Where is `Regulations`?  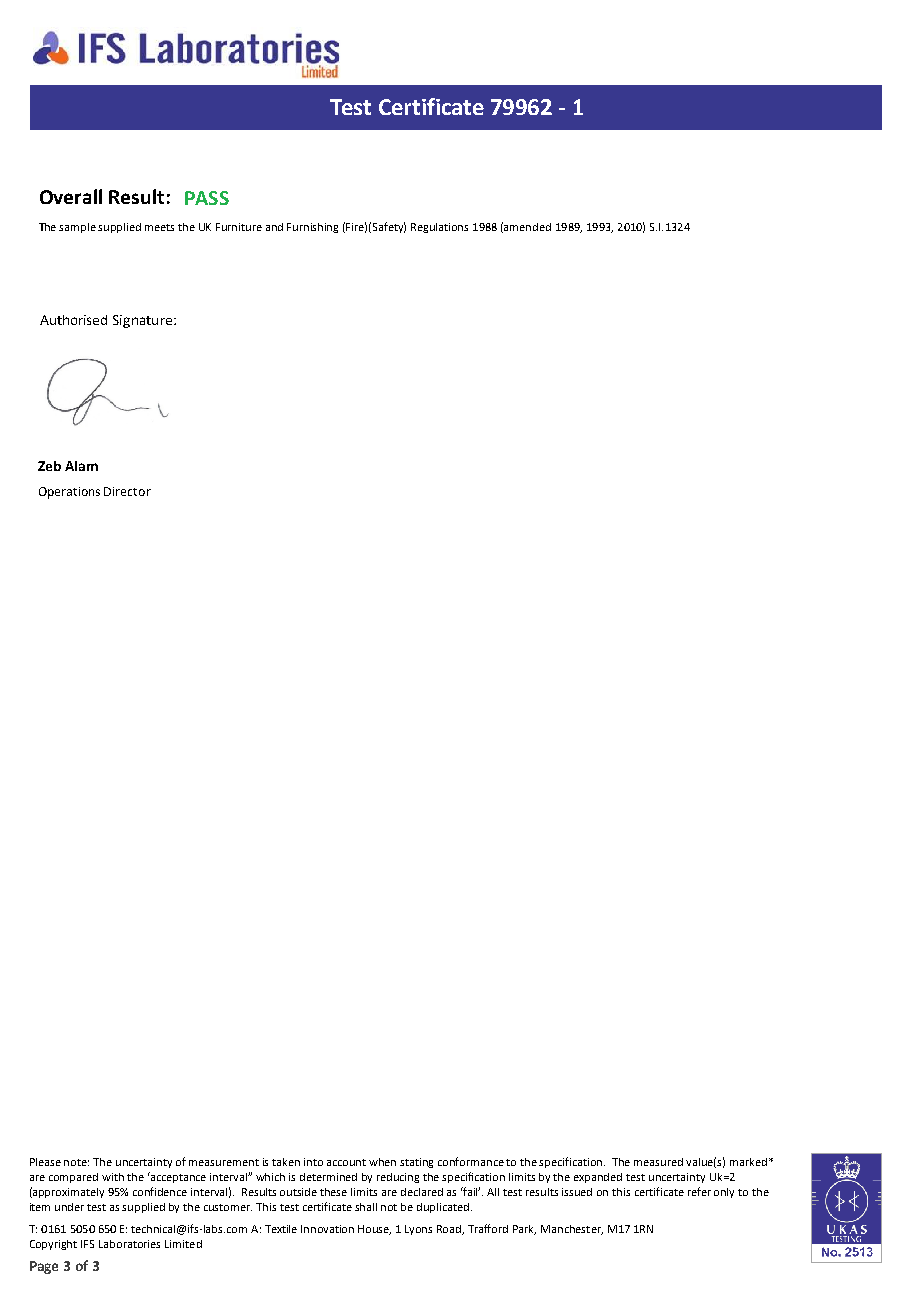
Regulations is located at coordinates (439, 228).
